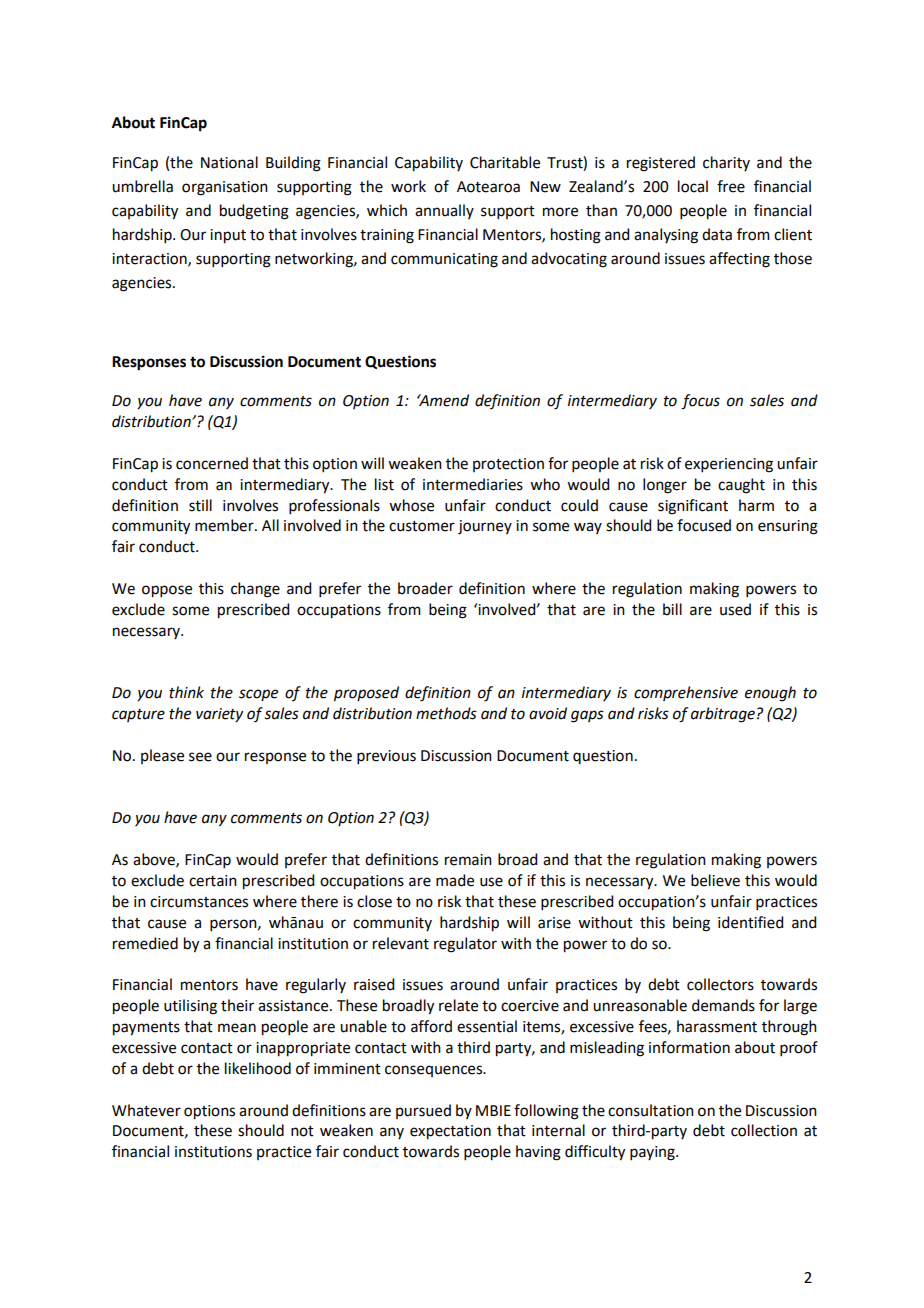 The height and width of the document is (1308, 924). What do you see at coordinates (212, 463) in the document?
I see `concerned` at bounding box center [212, 463].
